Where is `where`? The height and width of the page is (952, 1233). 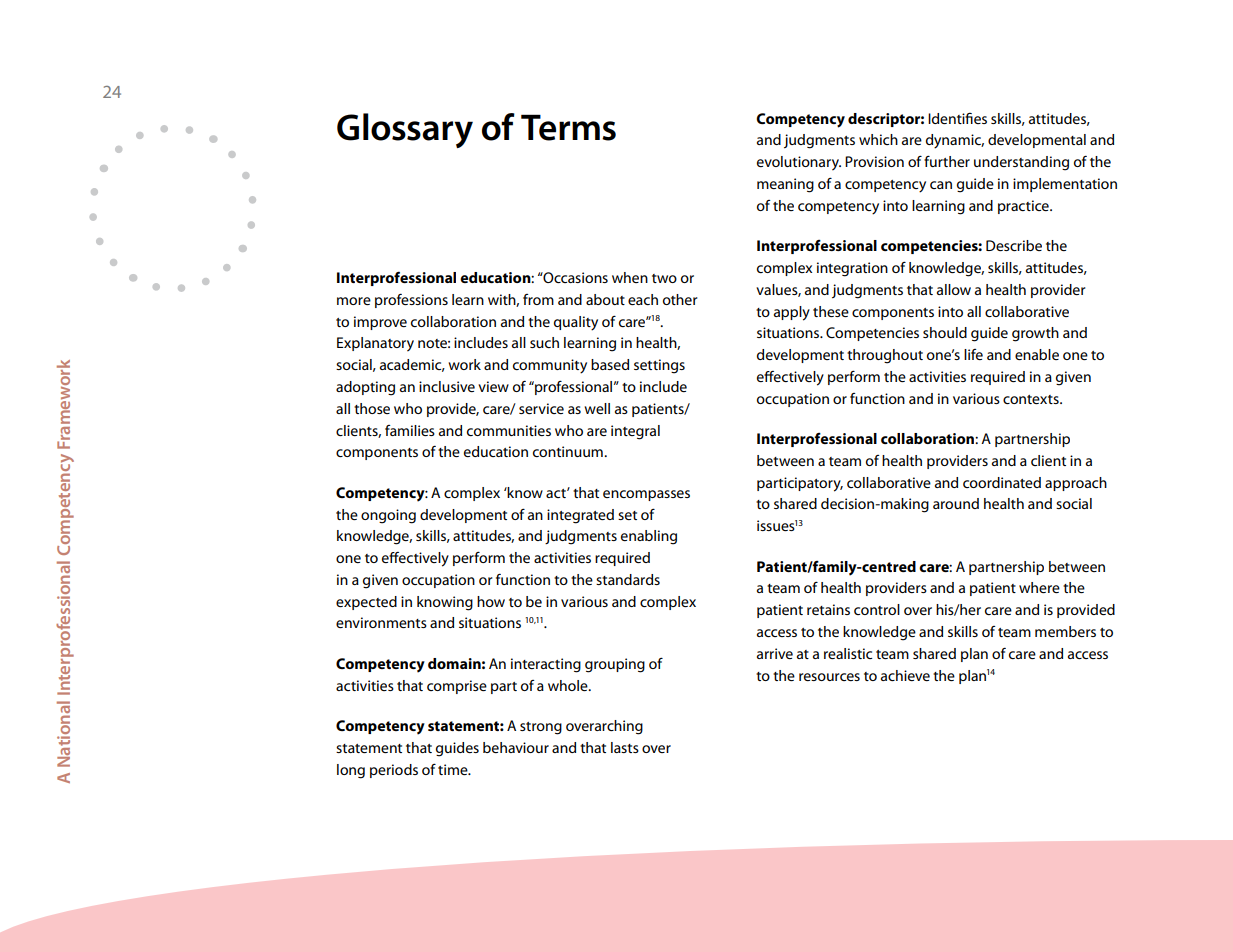 where is located at coordinates (1039, 587).
